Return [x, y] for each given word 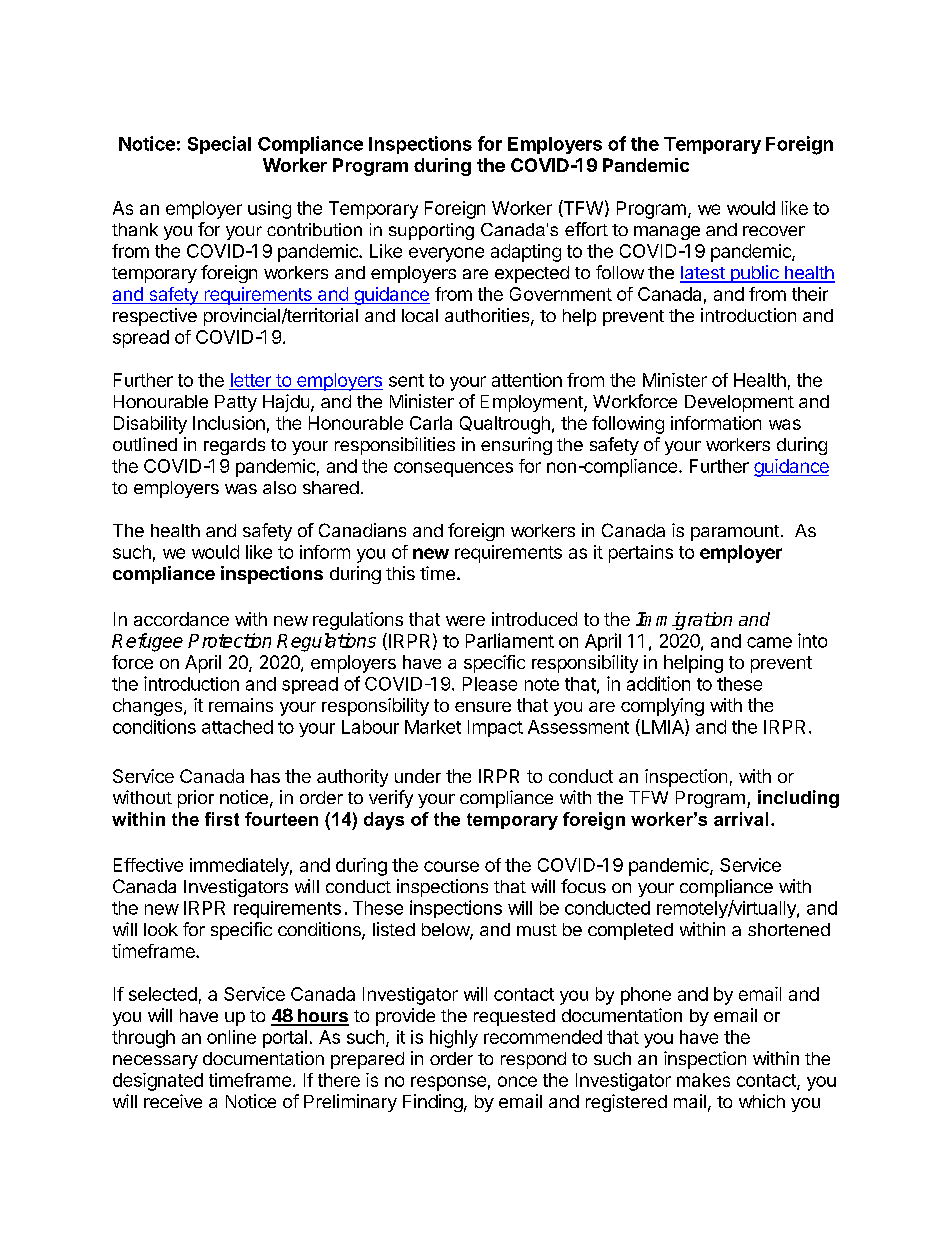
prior [196, 799]
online [231, 1037]
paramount [735, 533]
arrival [741, 819]
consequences [453, 469]
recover [774, 231]
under [418, 776]
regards [234, 446]
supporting [431, 231]
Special [219, 145]
